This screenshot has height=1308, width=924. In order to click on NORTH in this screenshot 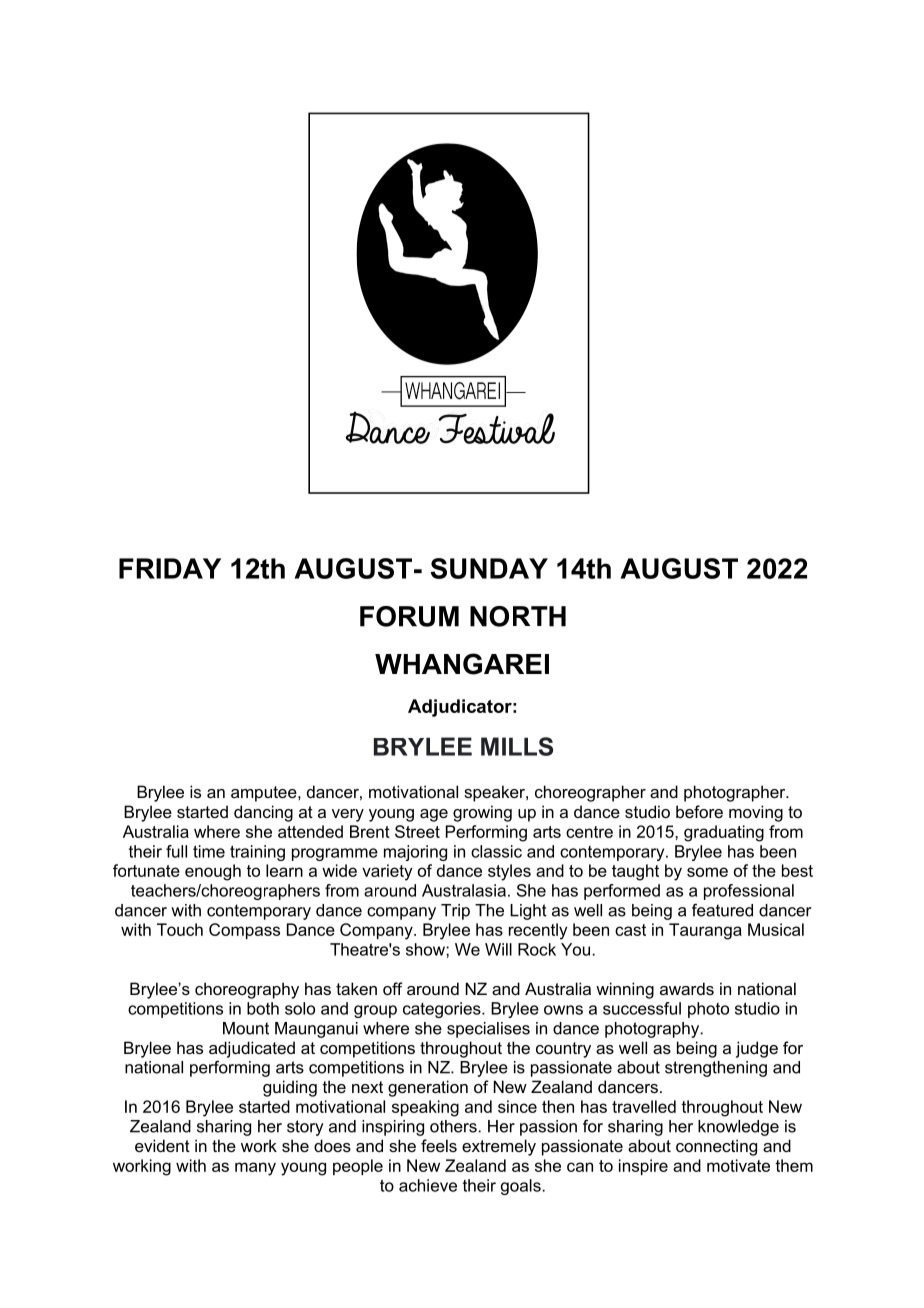, I will do `click(518, 616)`.
